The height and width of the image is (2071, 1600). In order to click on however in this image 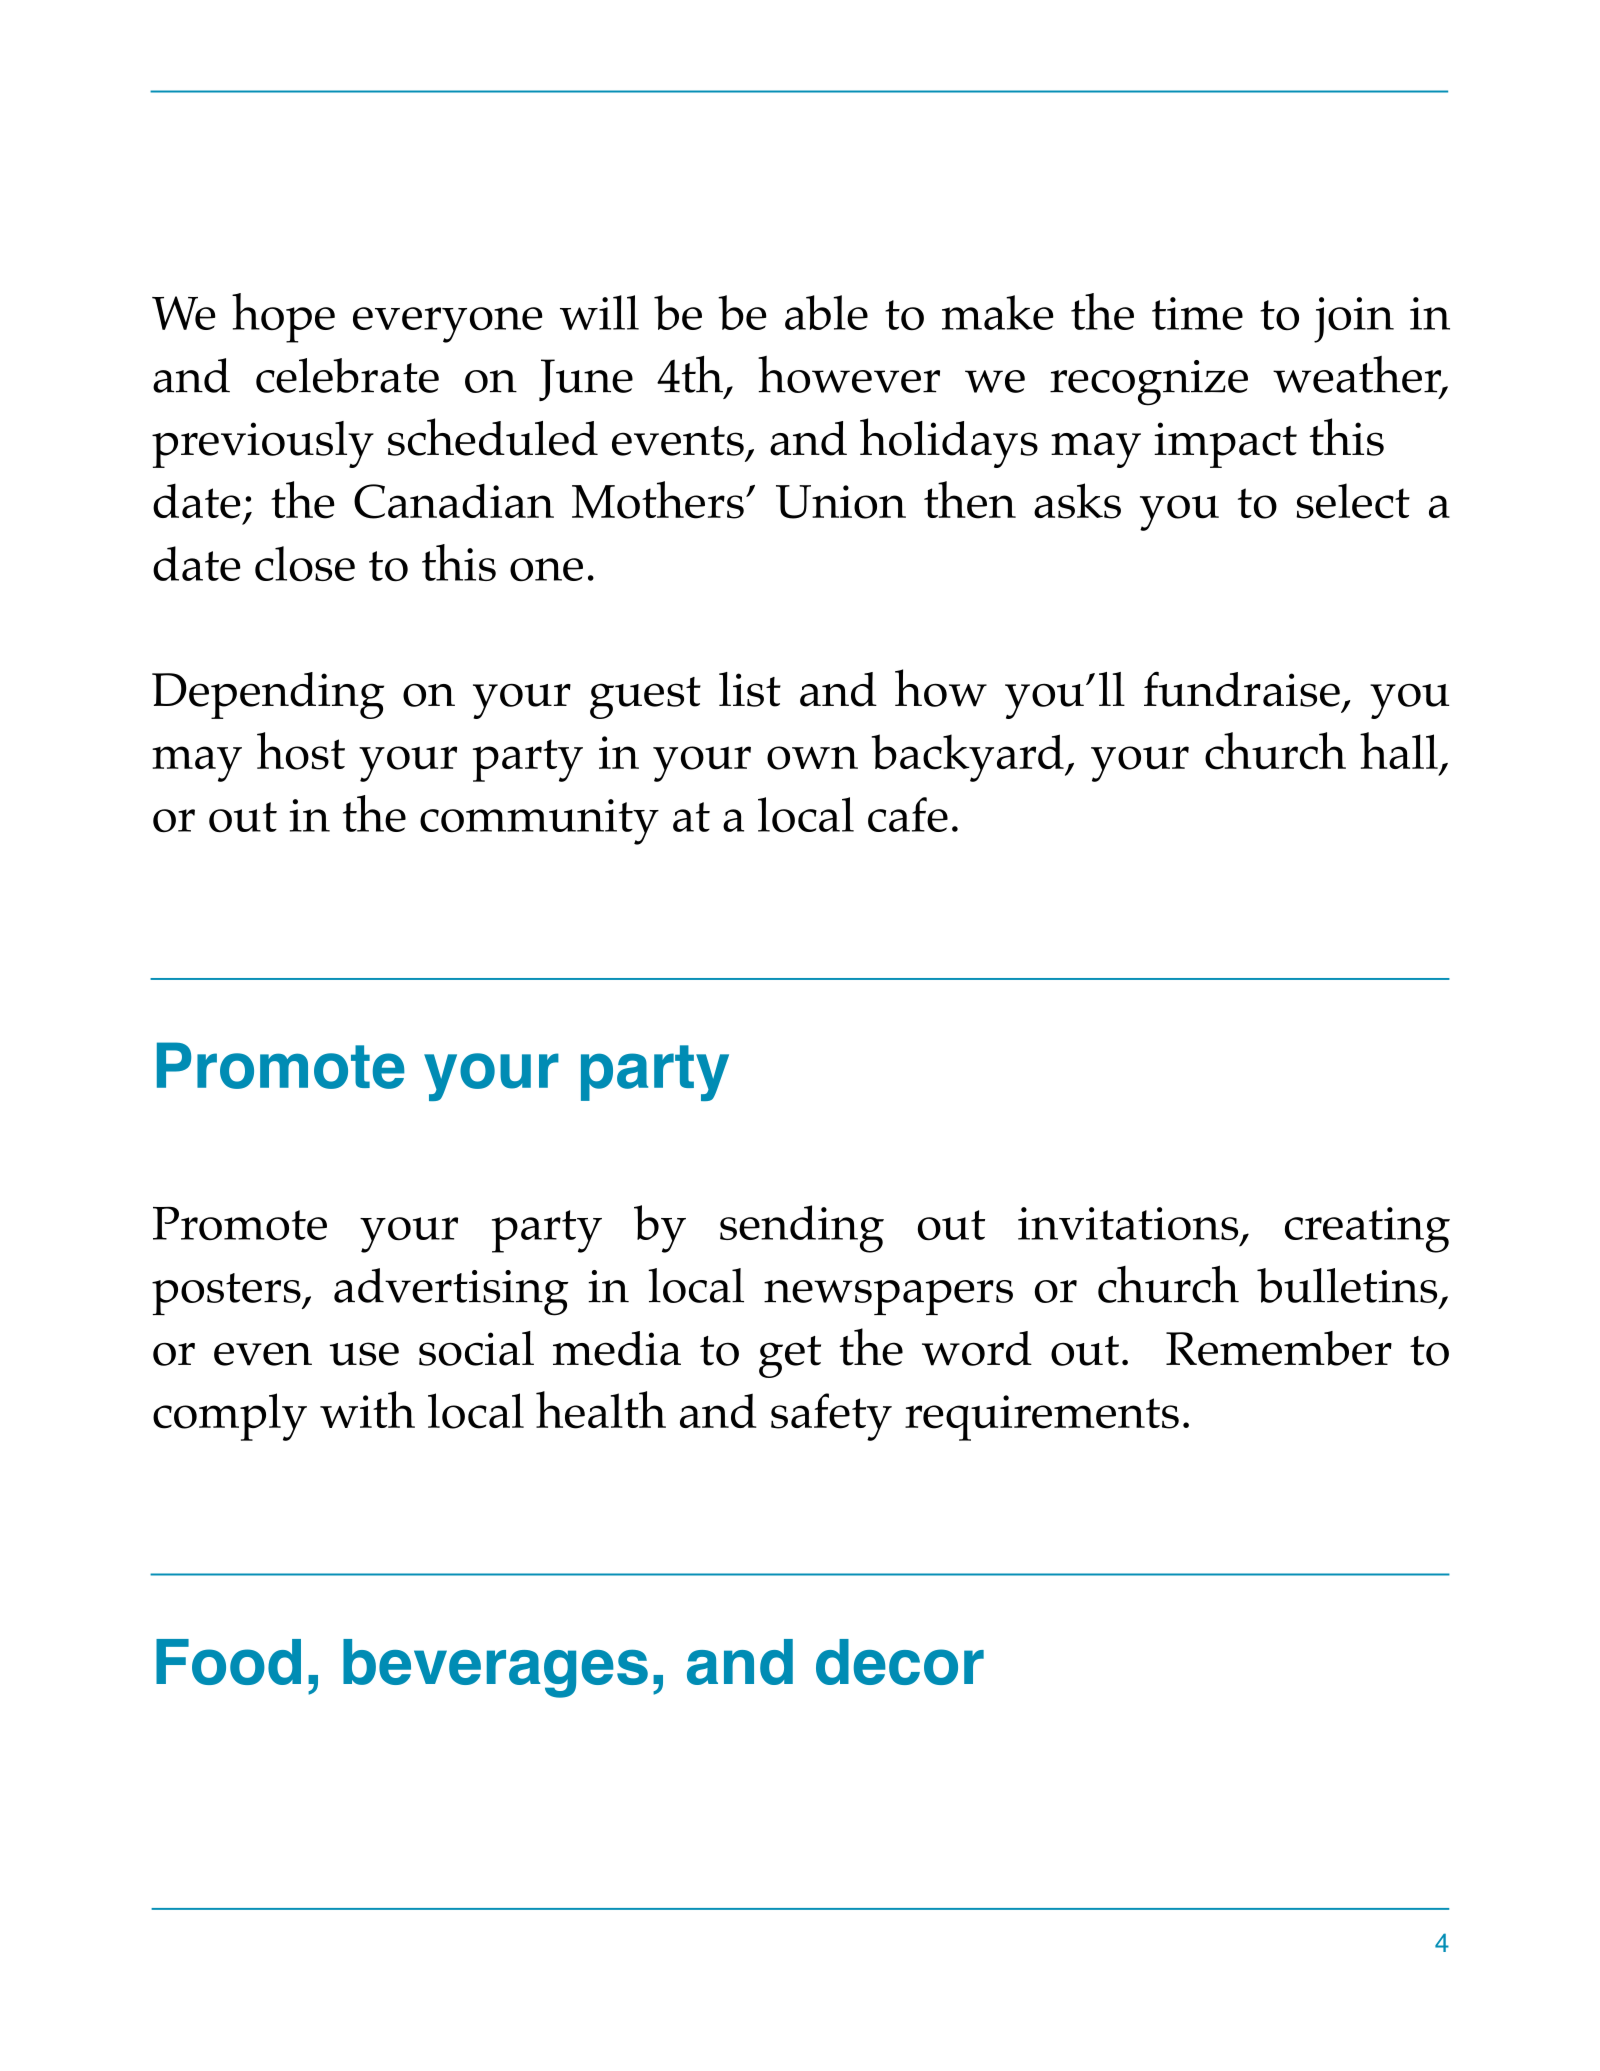, I will do `click(849, 374)`.
